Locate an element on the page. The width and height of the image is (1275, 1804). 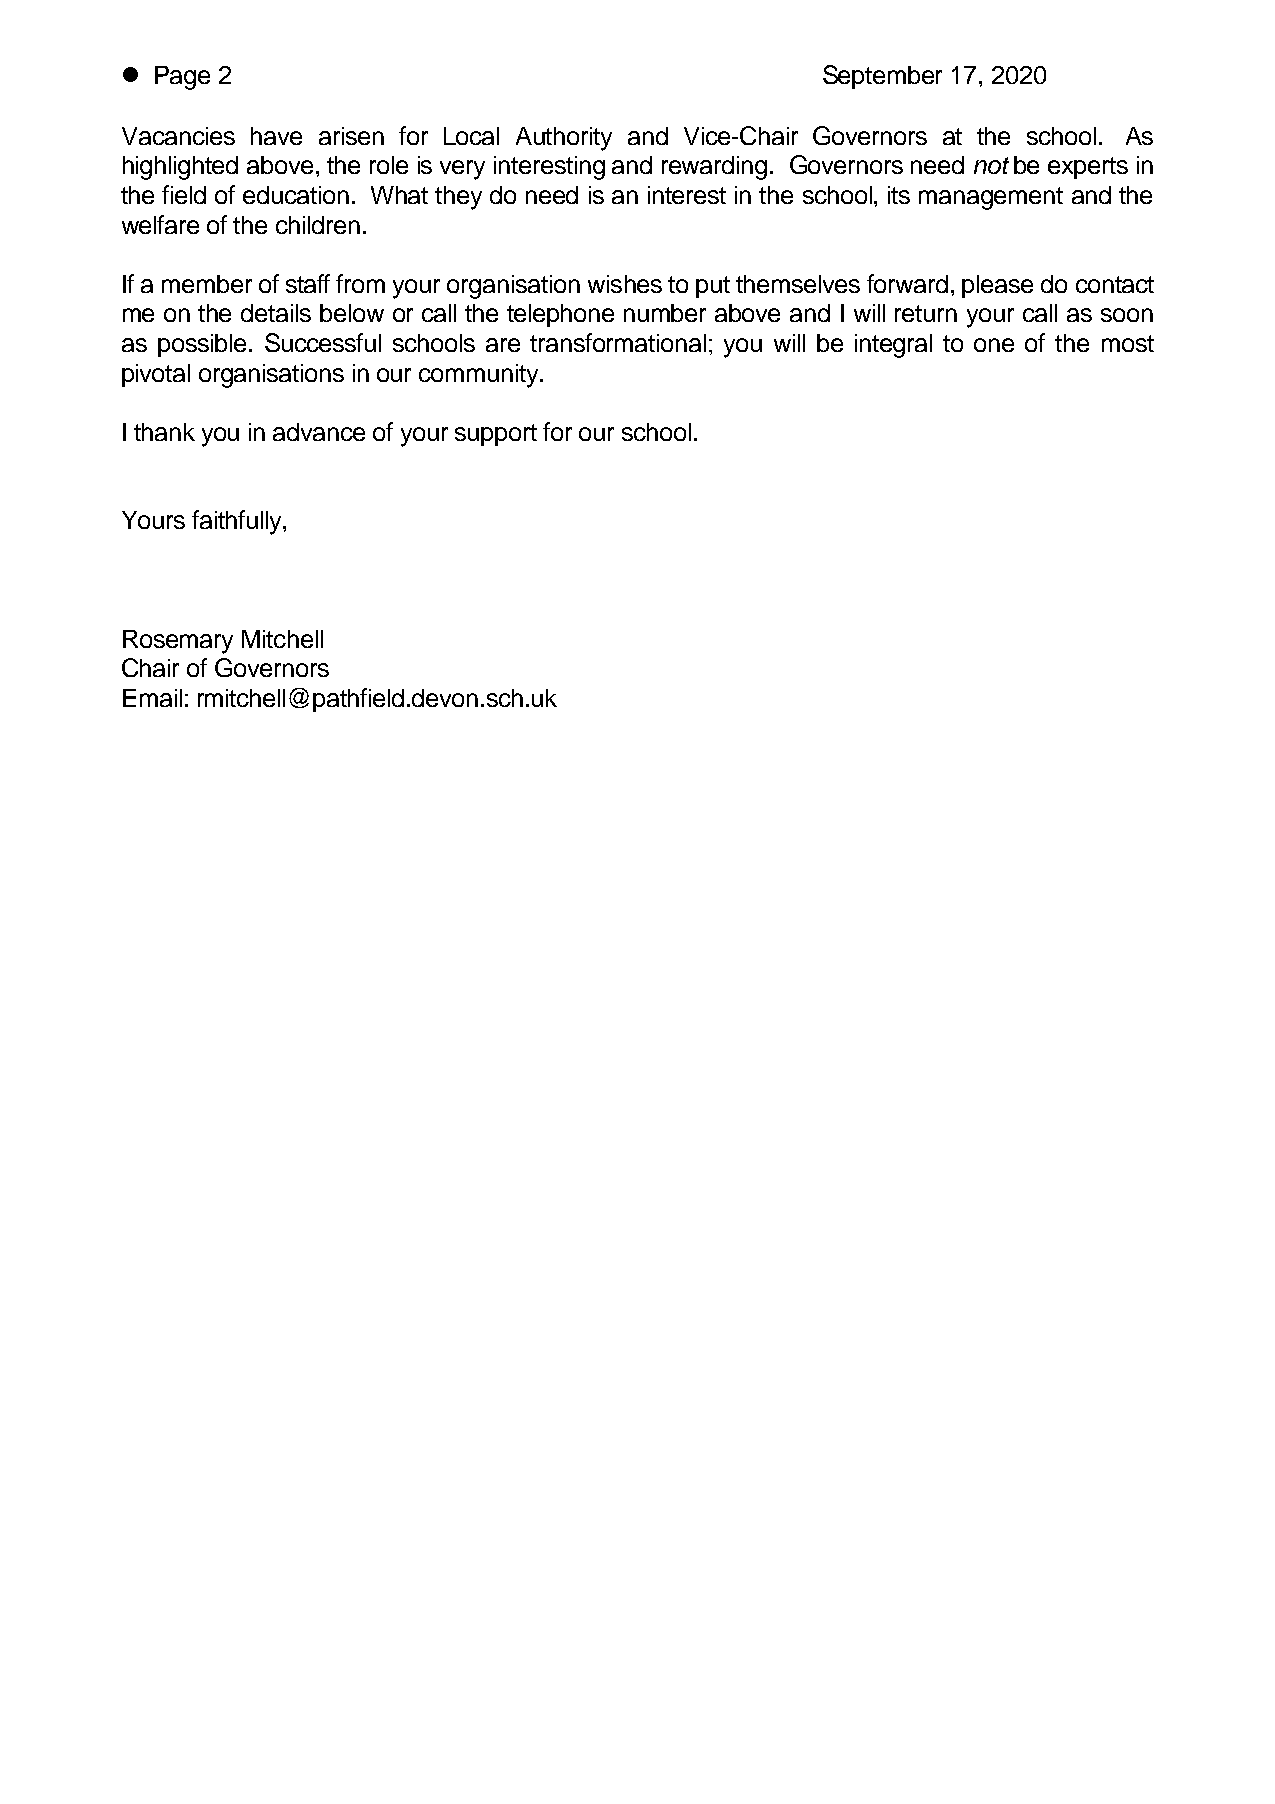
management is located at coordinates (991, 198).
